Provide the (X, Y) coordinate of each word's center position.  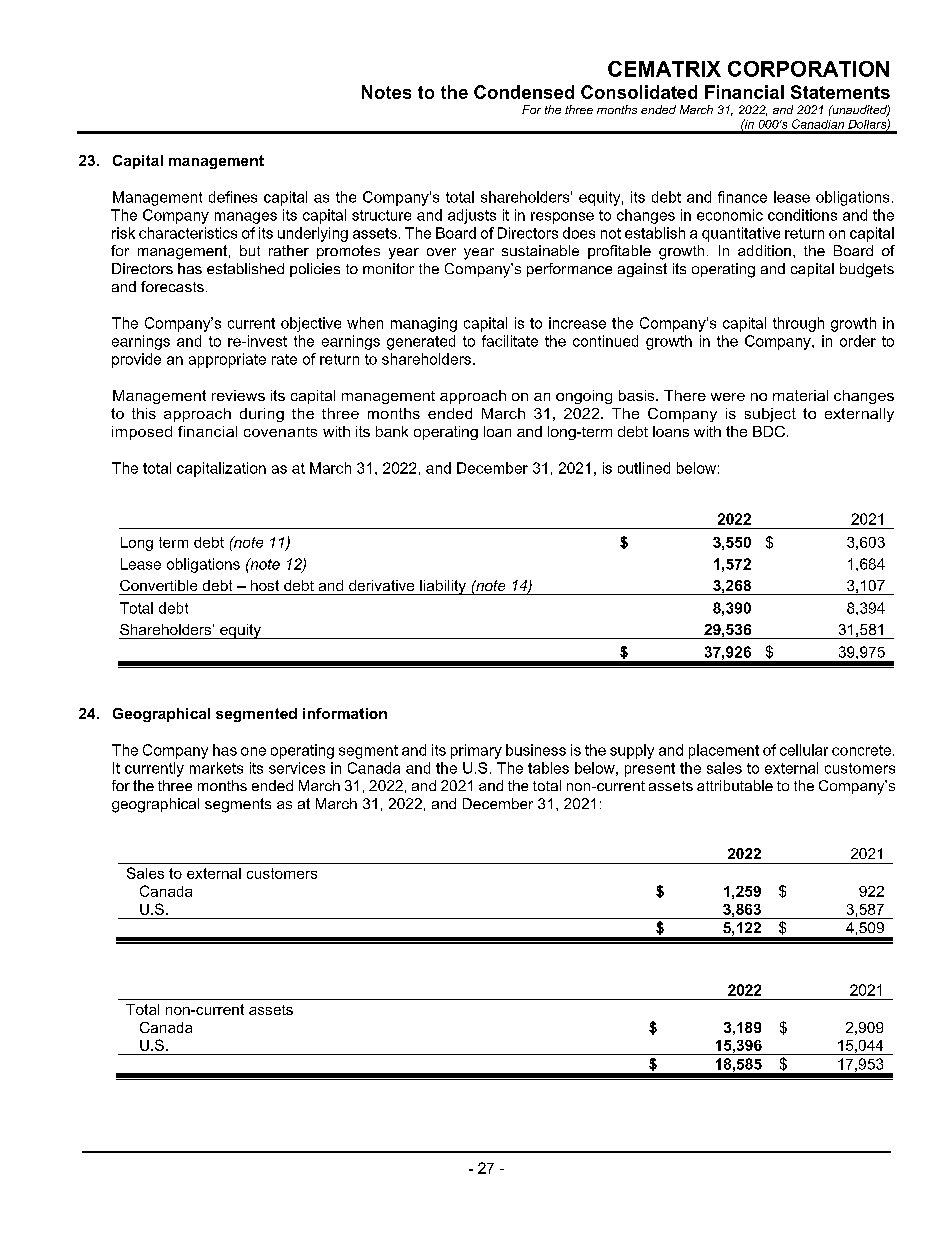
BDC (769, 431)
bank (392, 431)
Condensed (524, 92)
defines (233, 197)
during (262, 415)
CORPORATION (808, 69)
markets (216, 768)
